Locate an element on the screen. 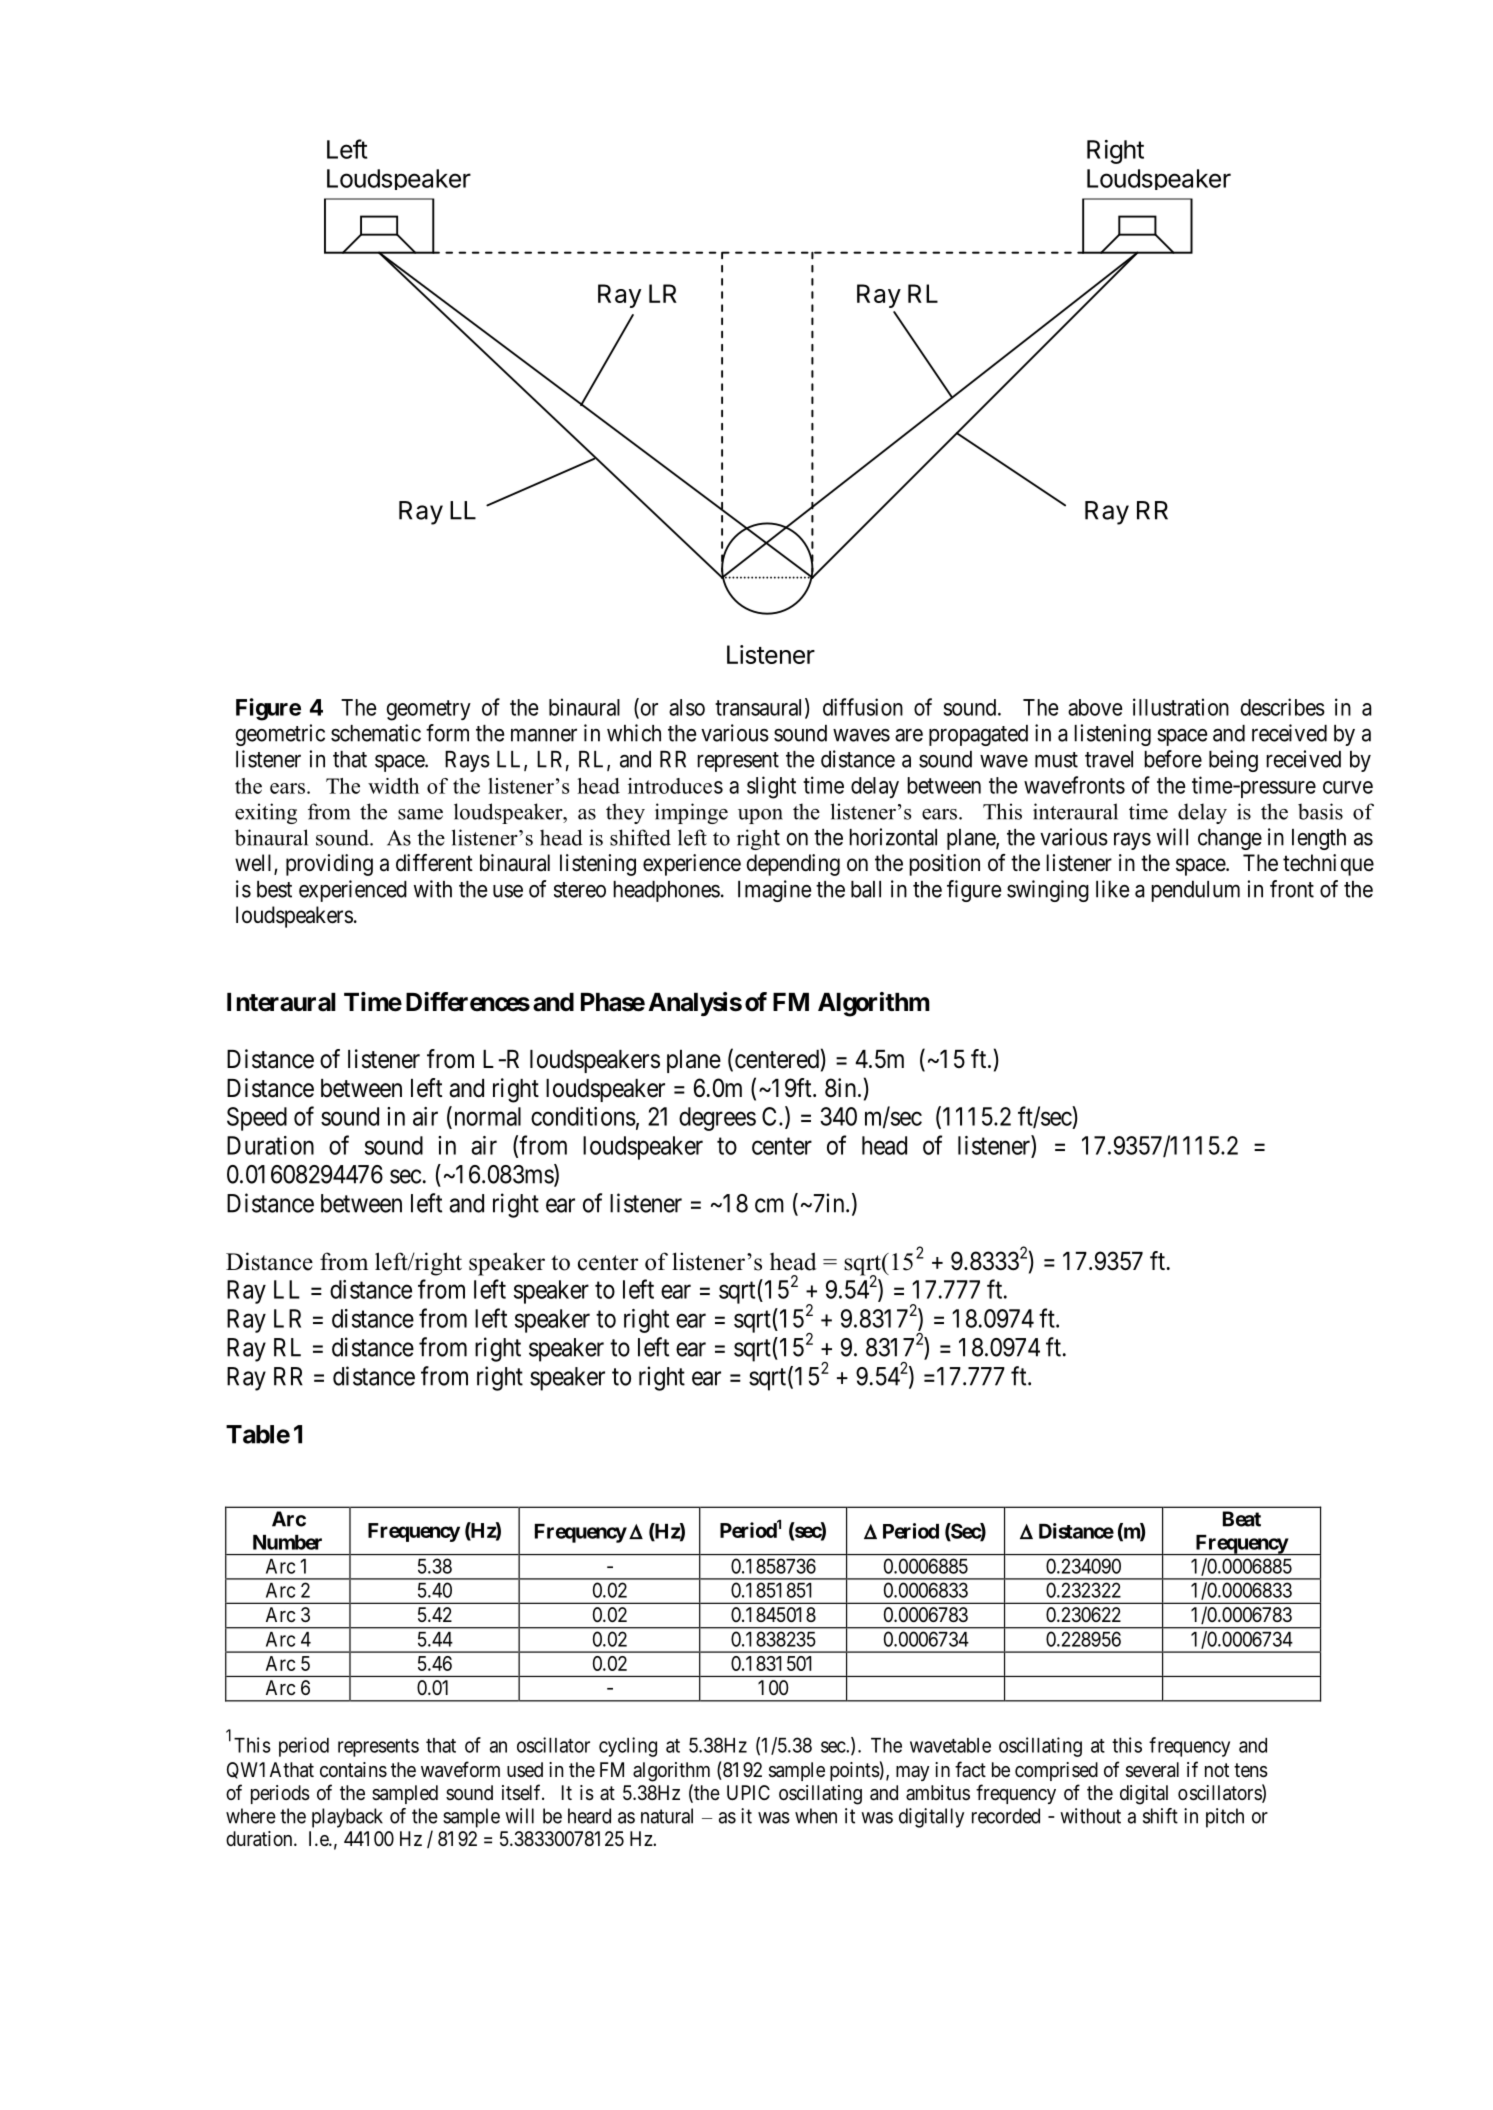  cycling is located at coordinates (628, 1747).
